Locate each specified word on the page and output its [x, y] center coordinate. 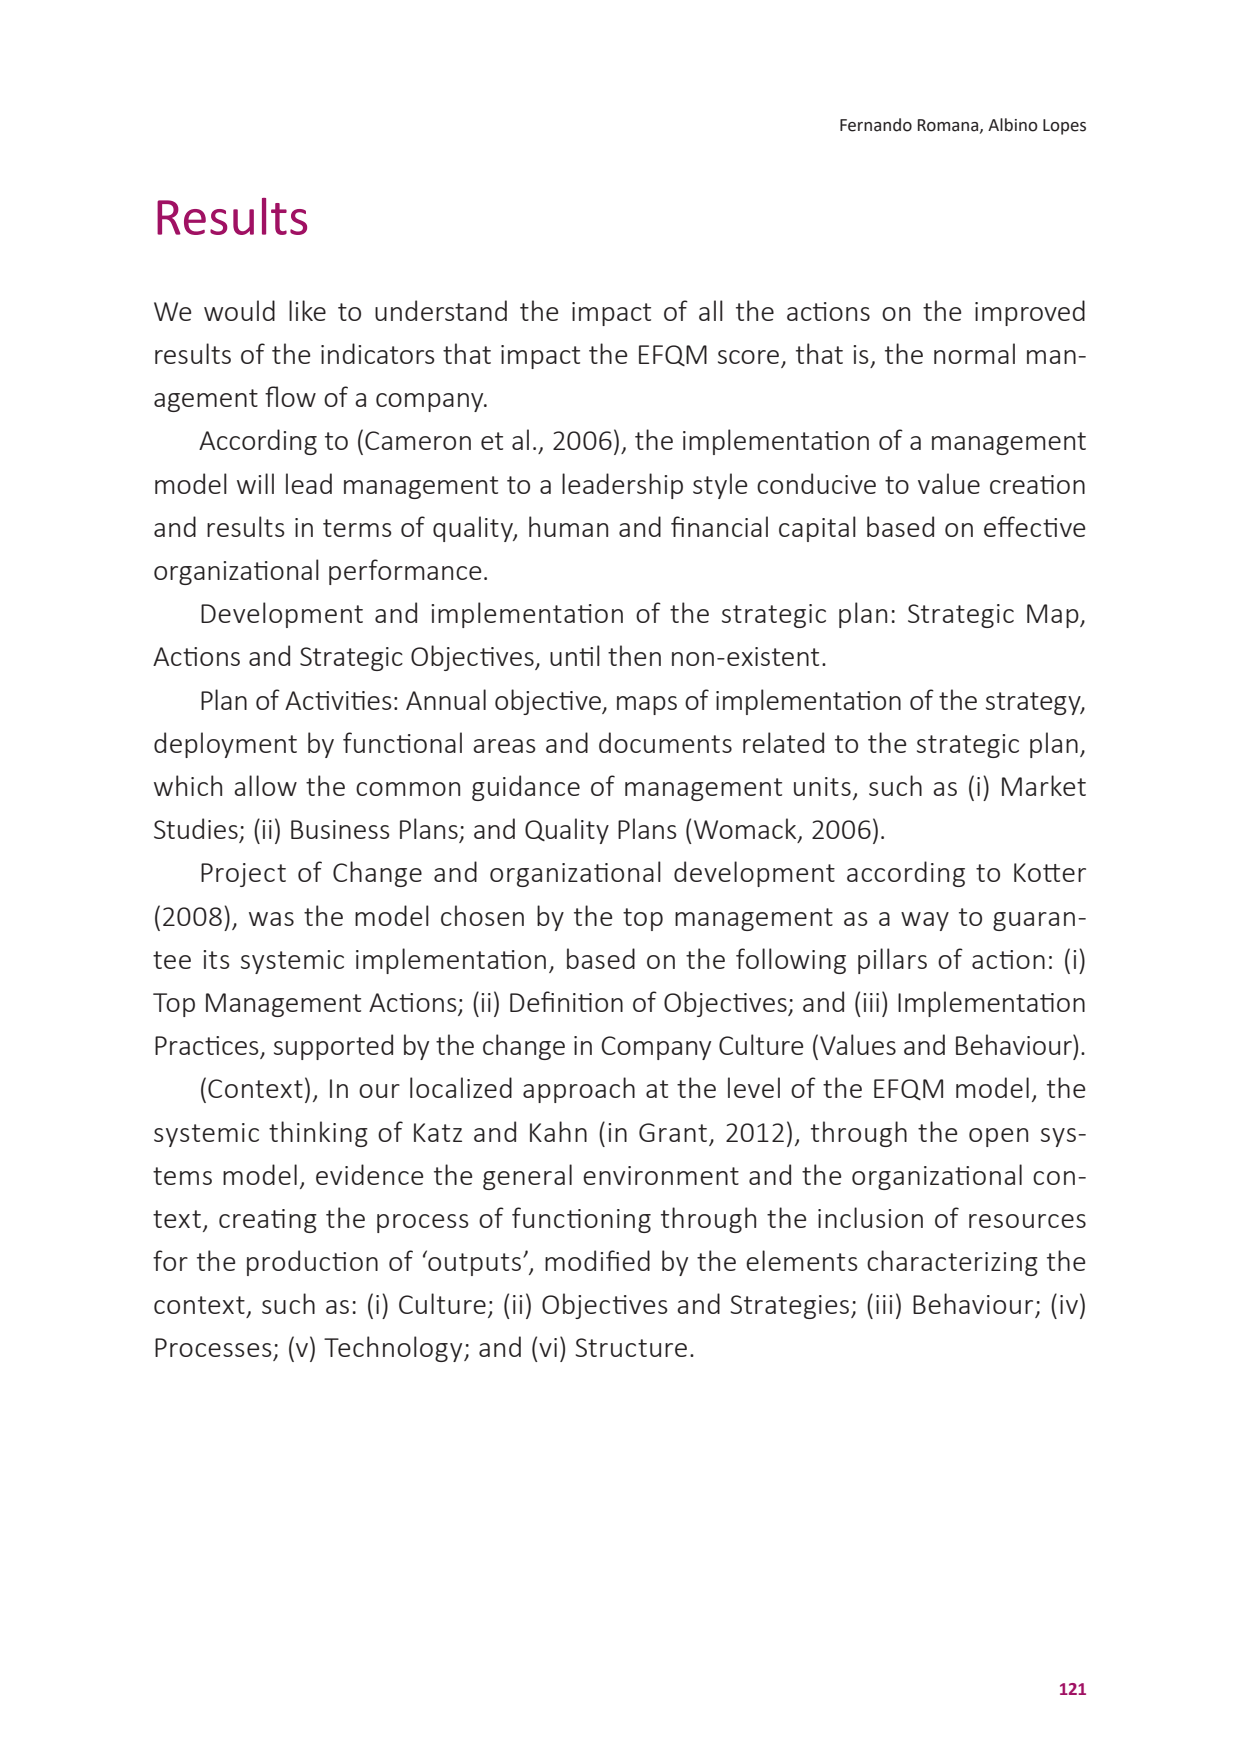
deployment [225, 745]
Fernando [876, 125]
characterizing [952, 1263]
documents [665, 742]
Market [1044, 785]
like [307, 310]
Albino [1013, 125]
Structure [631, 1347]
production [312, 1263]
